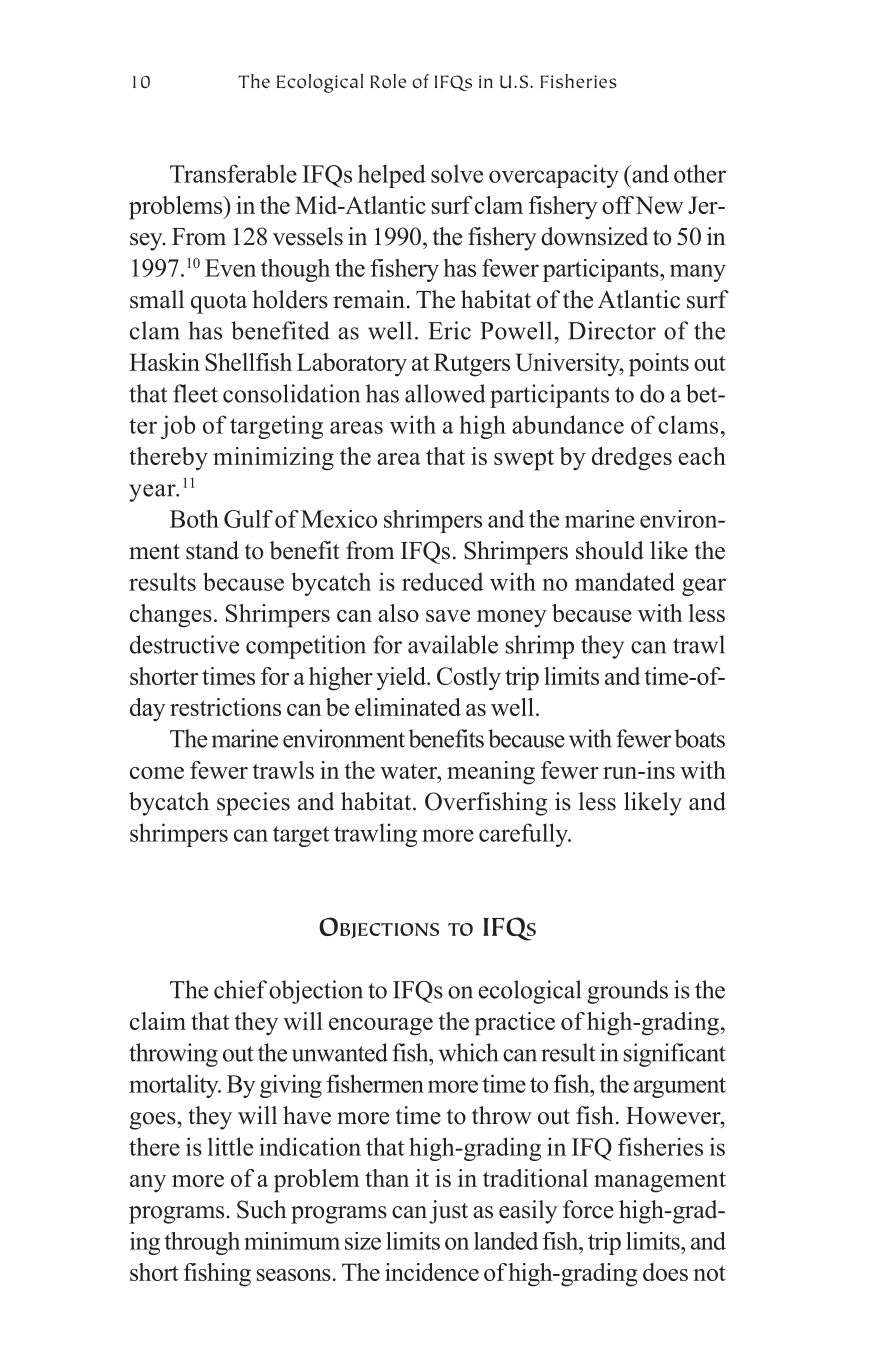 The width and height of the screenshot is (887, 1372). What do you see at coordinates (381, 1027) in the screenshot?
I see `encourage` at bounding box center [381, 1027].
